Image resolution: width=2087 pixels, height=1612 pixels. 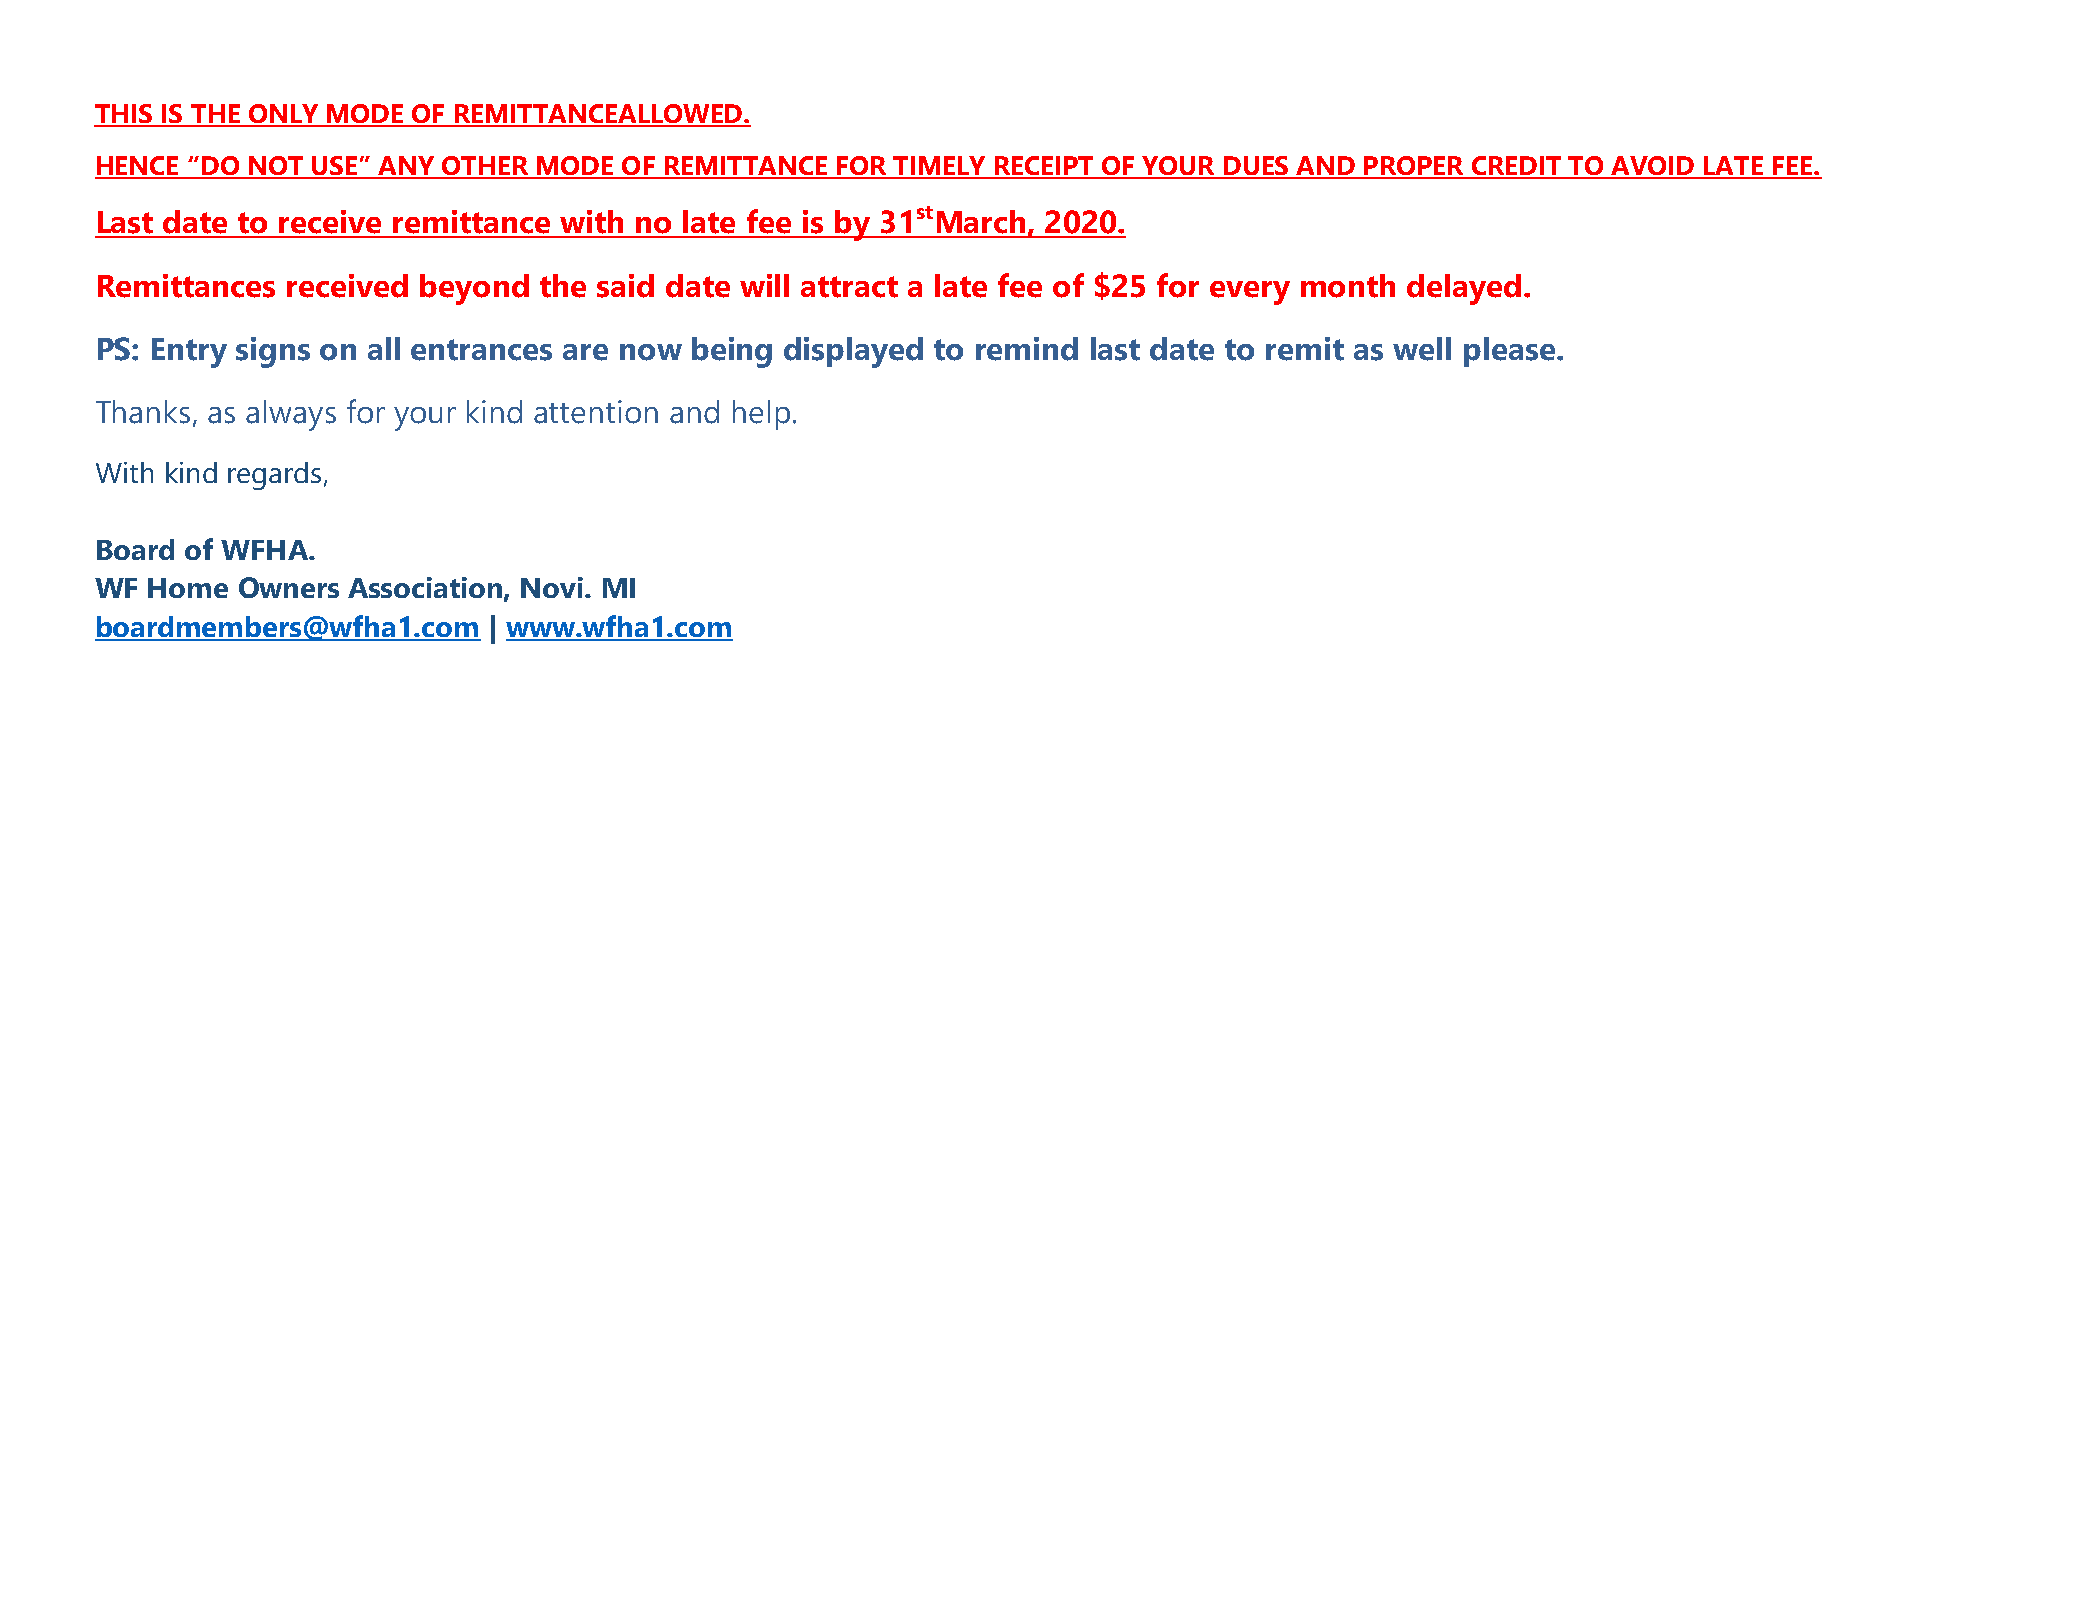 I want to click on displayed, so click(x=853, y=352).
